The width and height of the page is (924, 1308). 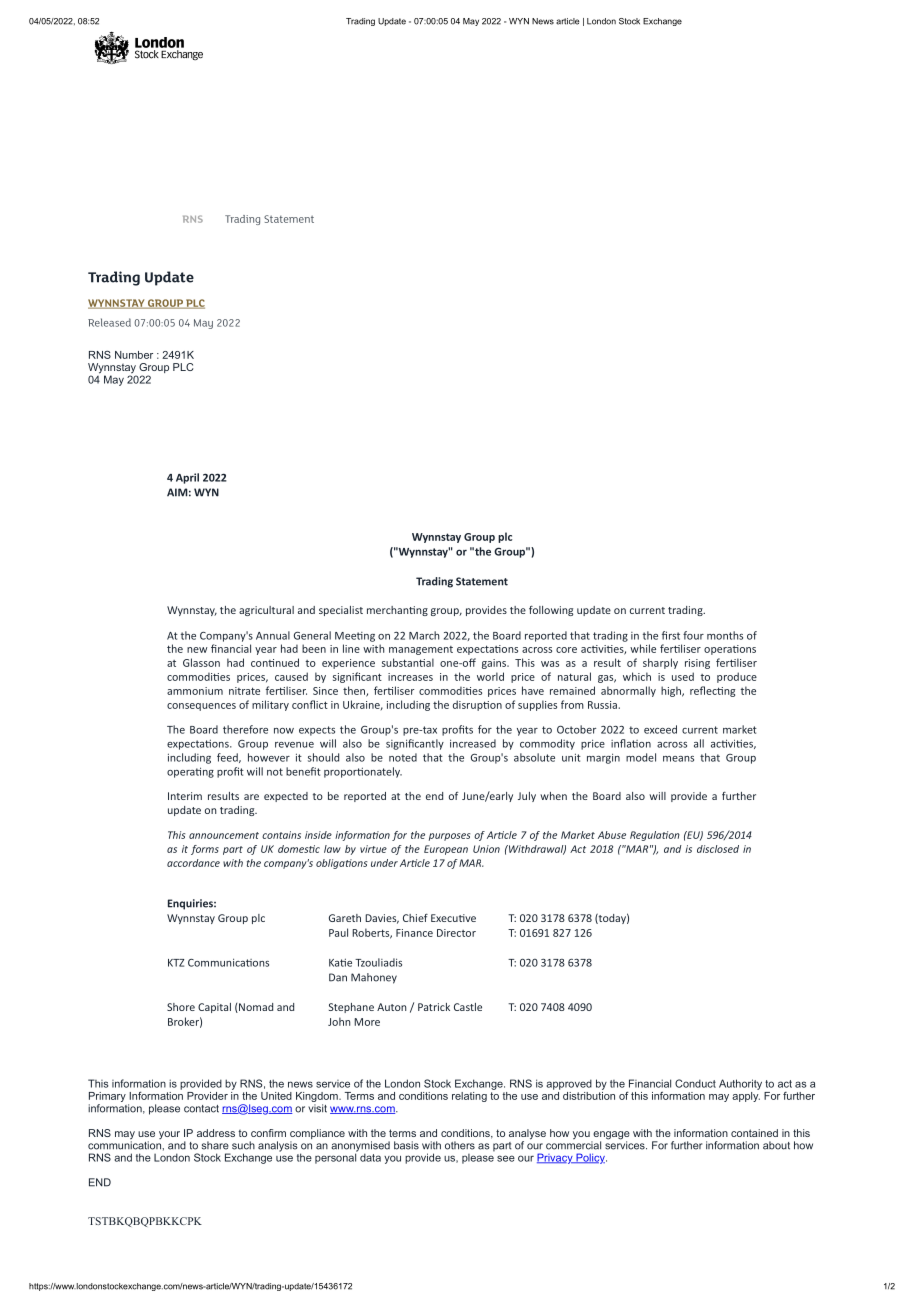 What do you see at coordinates (473, 743) in the page?
I see `increased` at bounding box center [473, 743].
